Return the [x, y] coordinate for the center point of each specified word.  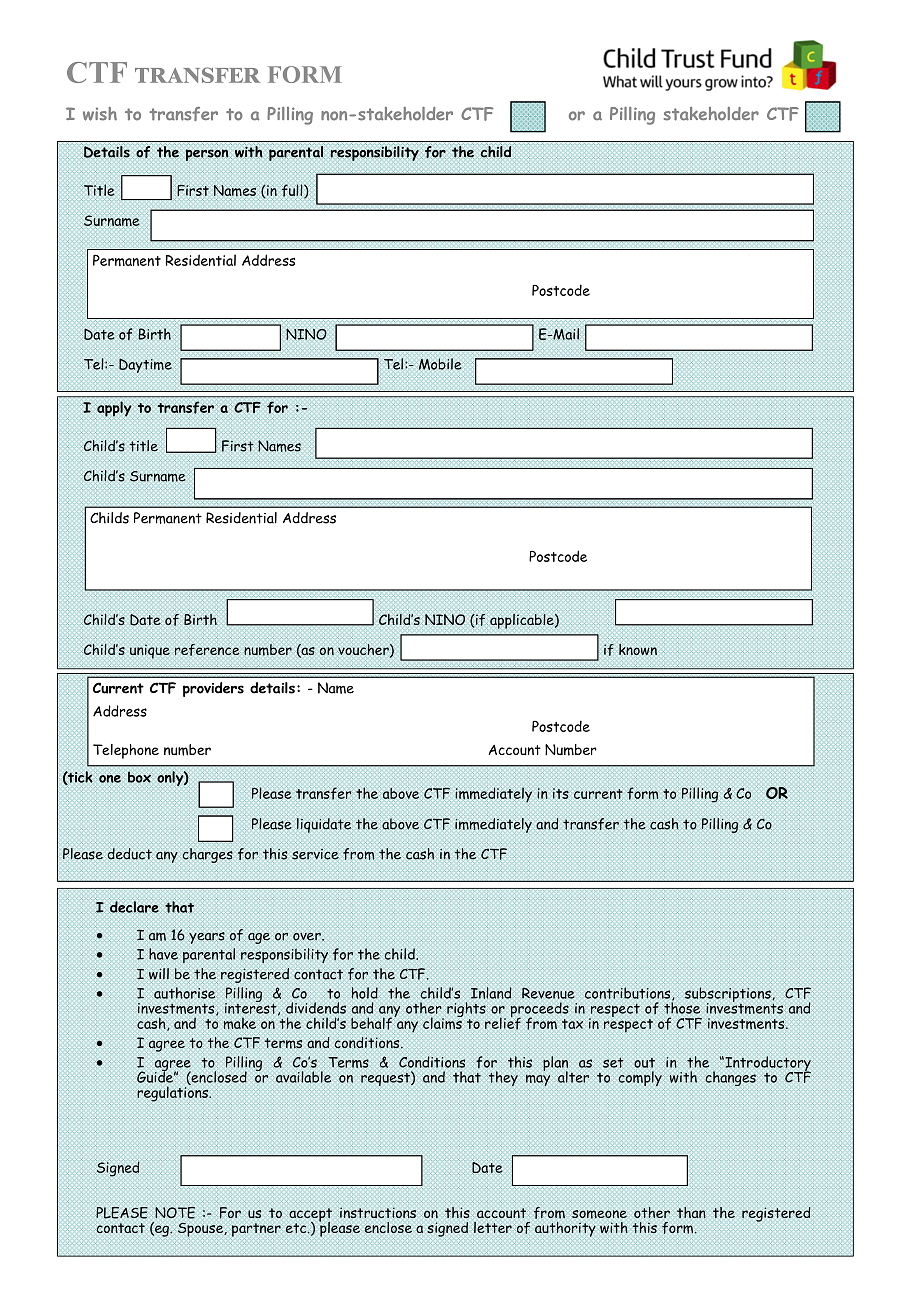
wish [100, 114]
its [561, 793]
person [207, 155]
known [638, 649]
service [315, 854]
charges [208, 855]
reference [207, 650]
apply [114, 409]
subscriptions [729, 996]
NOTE [175, 1213]
